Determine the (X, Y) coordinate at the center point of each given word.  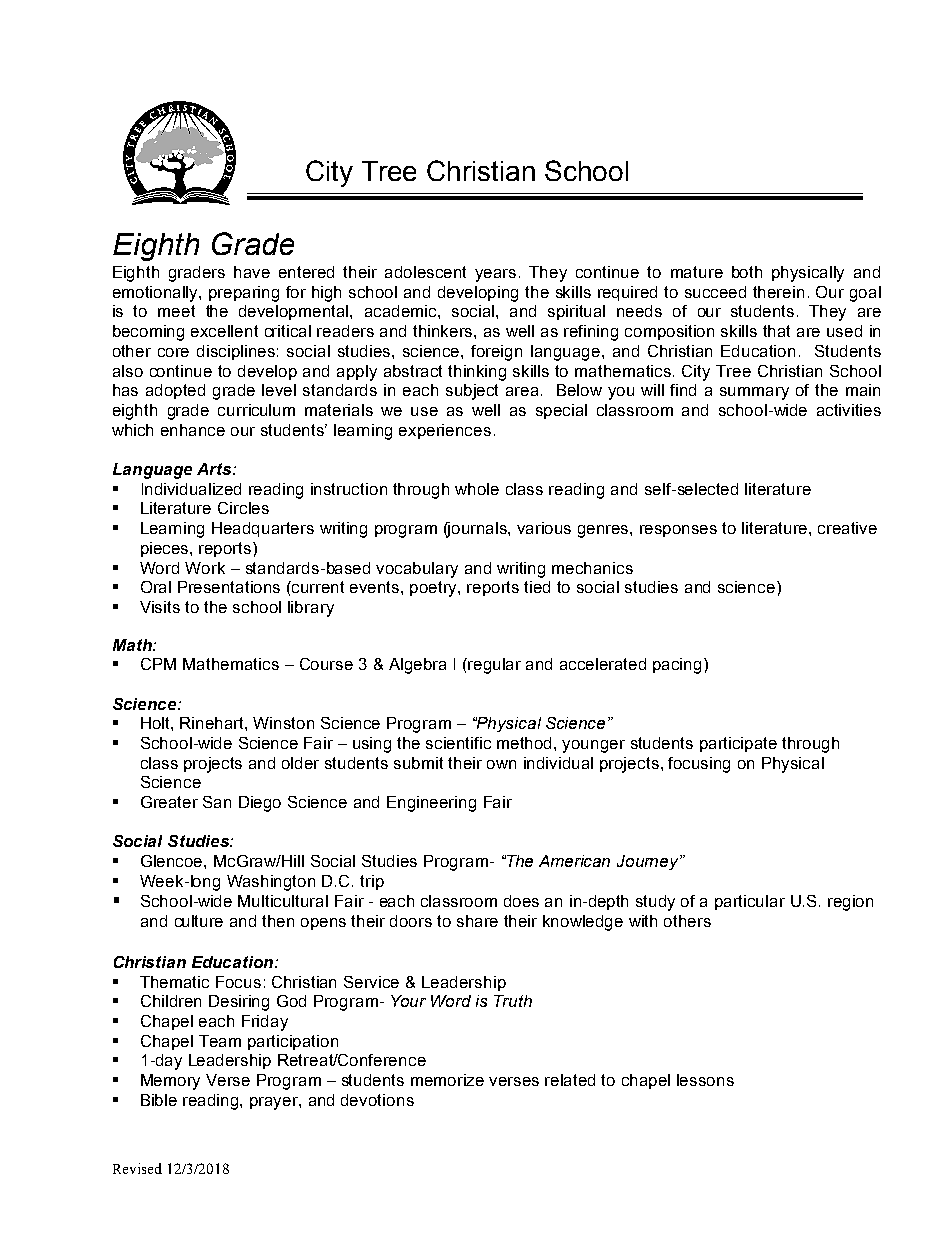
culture (199, 921)
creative (847, 528)
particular (750, 902)
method (526, 743)
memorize (447, 1080)
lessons (705, 1080)
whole (477, 489)
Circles (243, 508)
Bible (159, 1100)
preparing (244, 294)
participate (738, 744)
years (495, 275)
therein (778, 292)
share (477, 921)
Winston (283, 723)
